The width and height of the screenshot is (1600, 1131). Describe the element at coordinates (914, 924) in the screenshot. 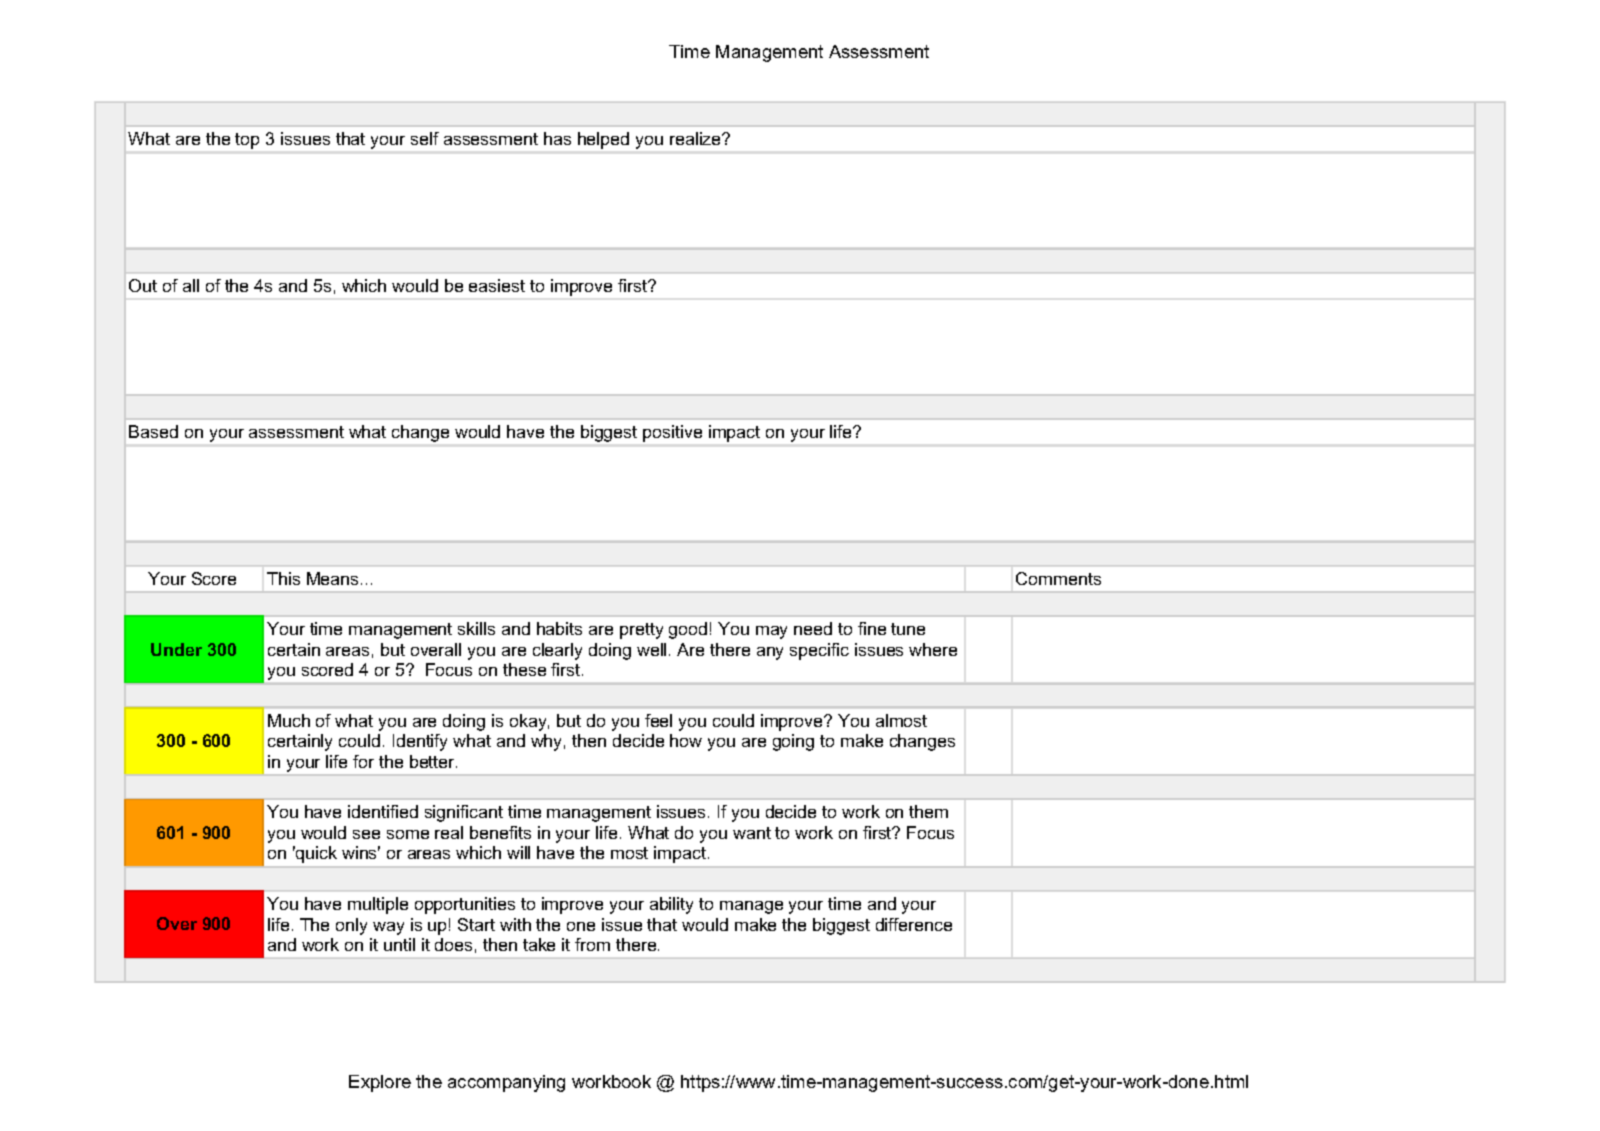

I see `difference` at that location.
